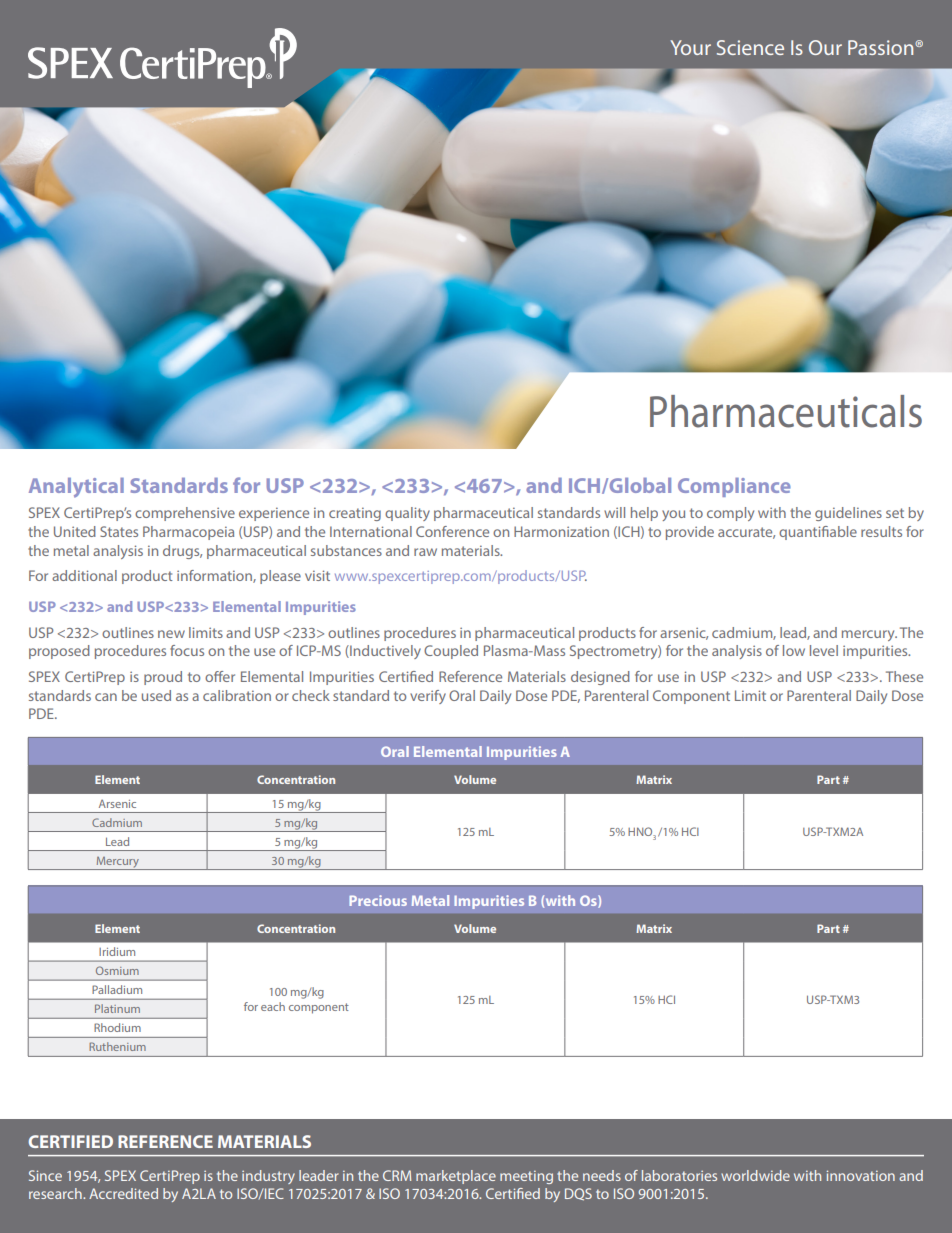  What do you see at coordinates (734, 487) in the screenshot?
I see `Compliance` at bounding box center [734, 487].
